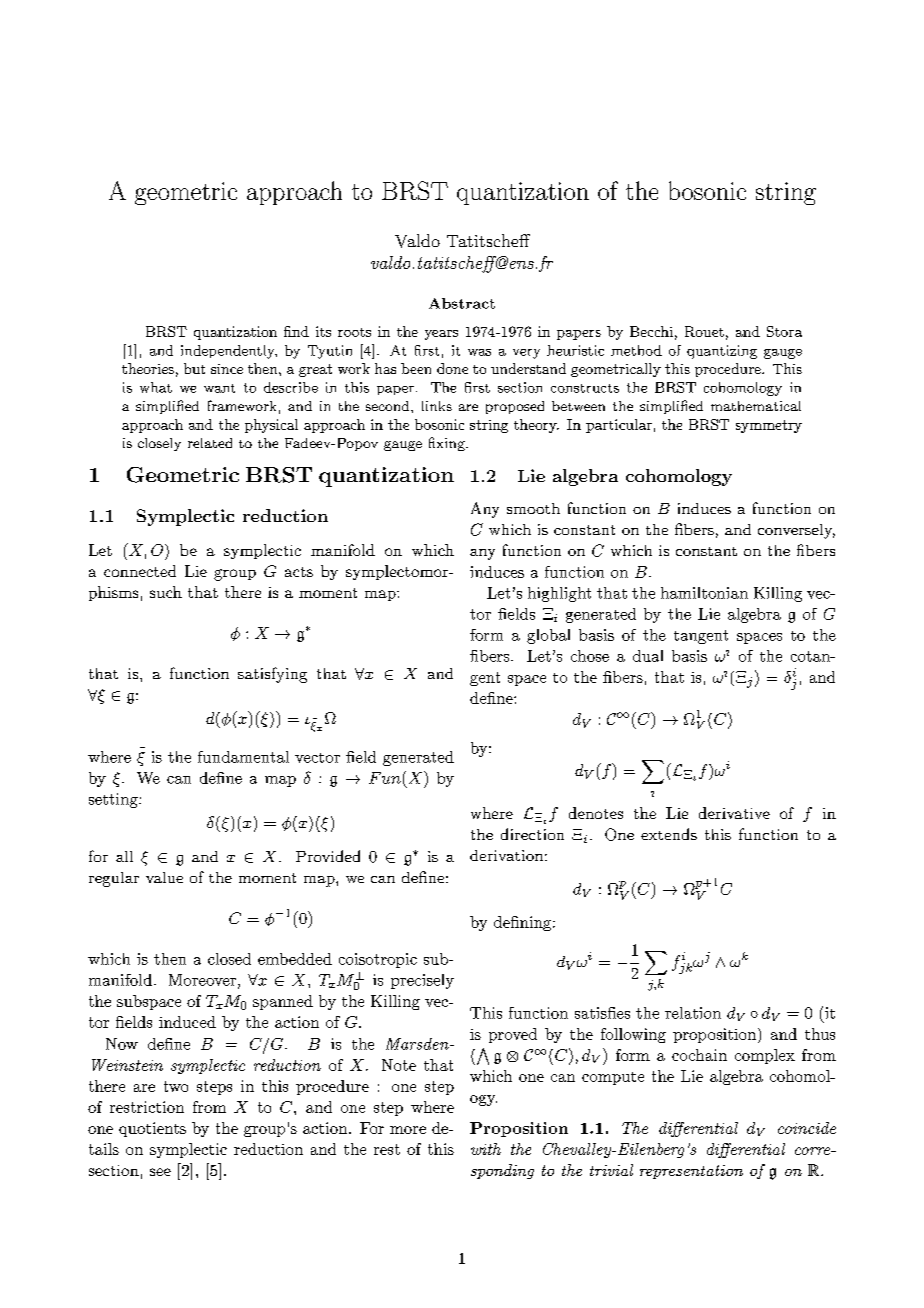 The width and height of the screenshot is (924, 1308). What do you see at coordinates (422, 981) in the screenshot?
I see `precisely` at bounding box center [422, 981].
